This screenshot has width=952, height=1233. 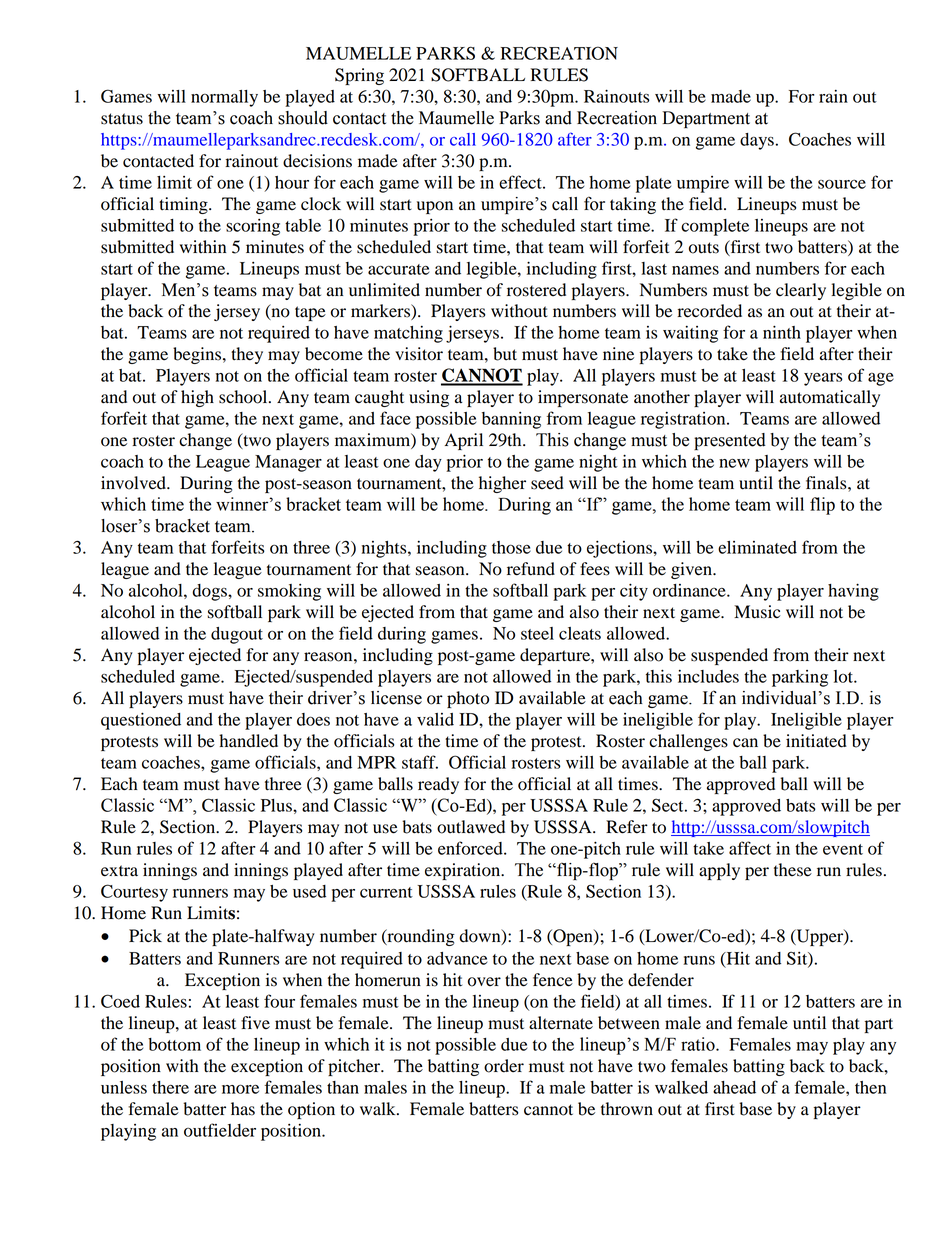 I want to click on ready, so click(x=438, y=785).
